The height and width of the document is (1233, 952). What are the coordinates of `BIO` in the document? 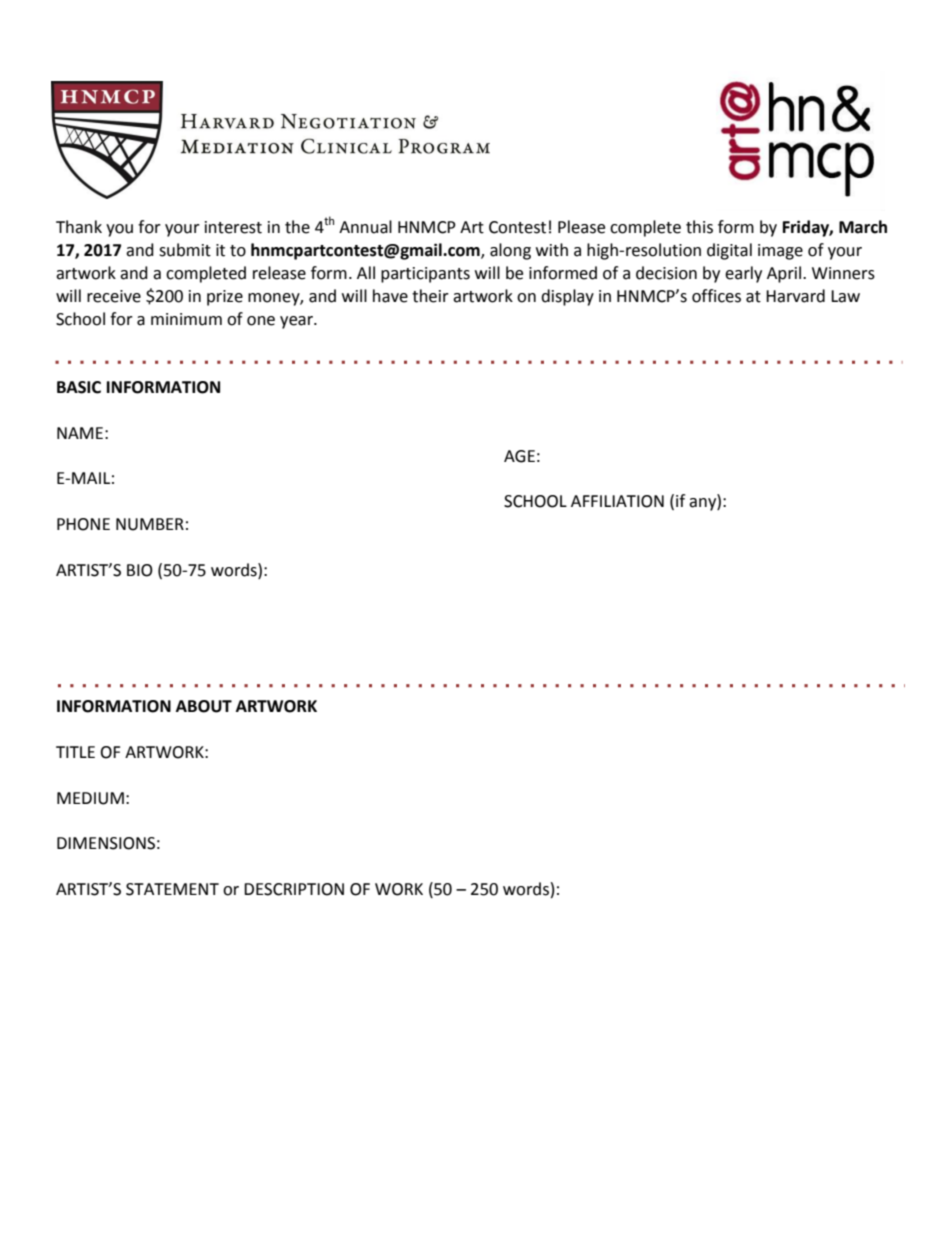 It's located at (140, 570).
